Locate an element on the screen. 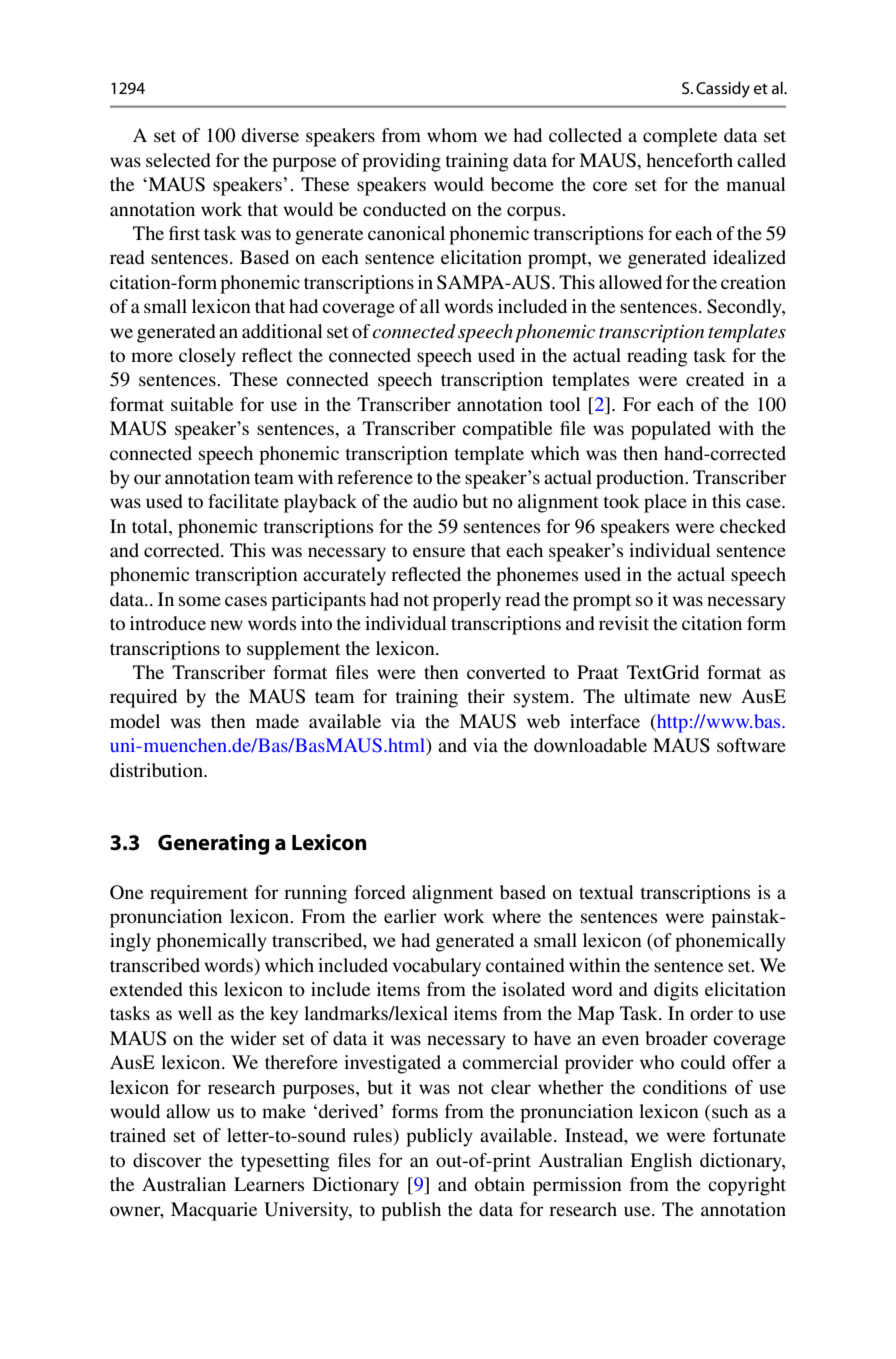 Image resolution: width=896 pixels, height=1359 pixels. properly is located at coordinates (467, 601).
